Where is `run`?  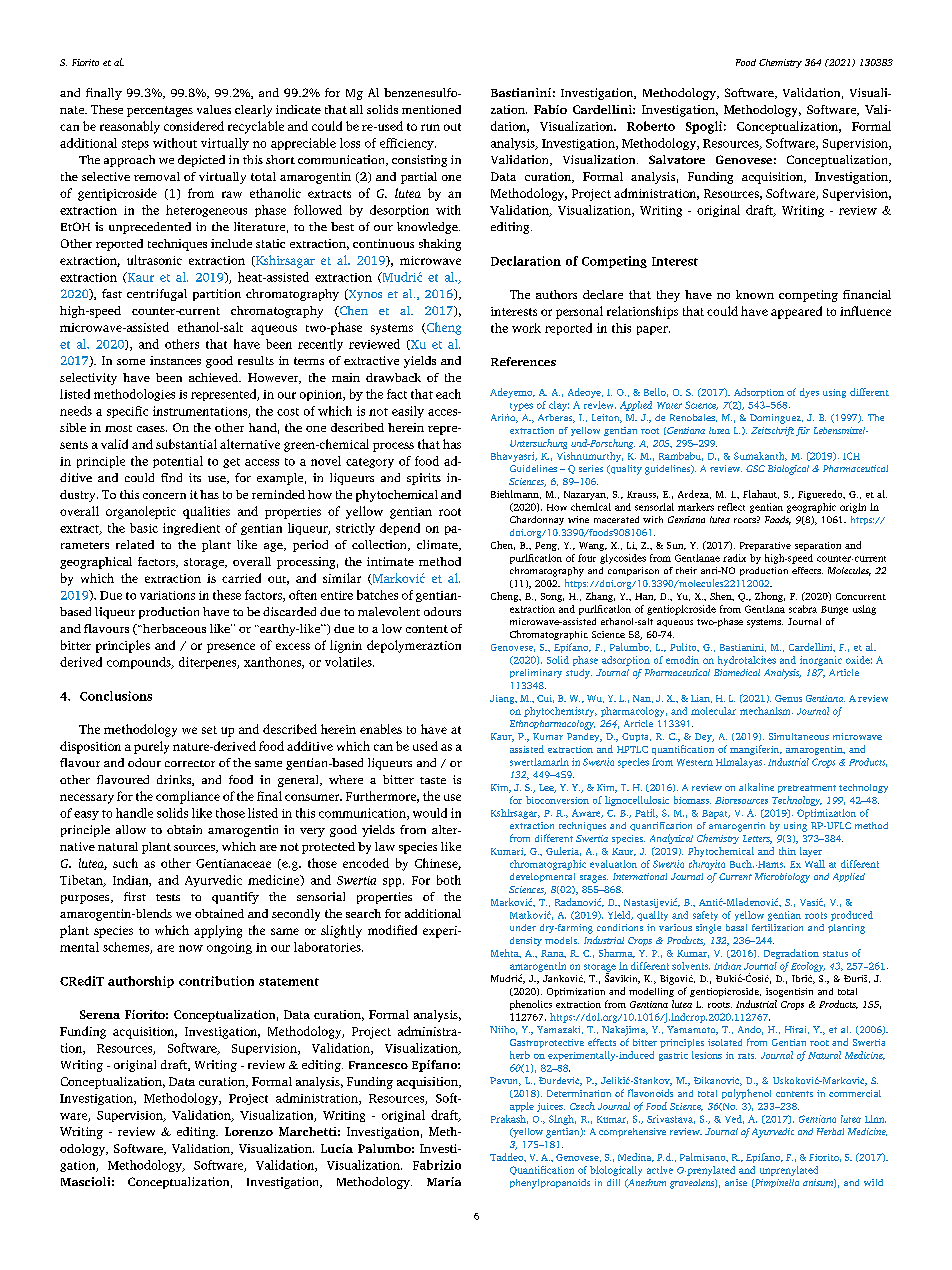
run is located at coordinates (430, 127).
